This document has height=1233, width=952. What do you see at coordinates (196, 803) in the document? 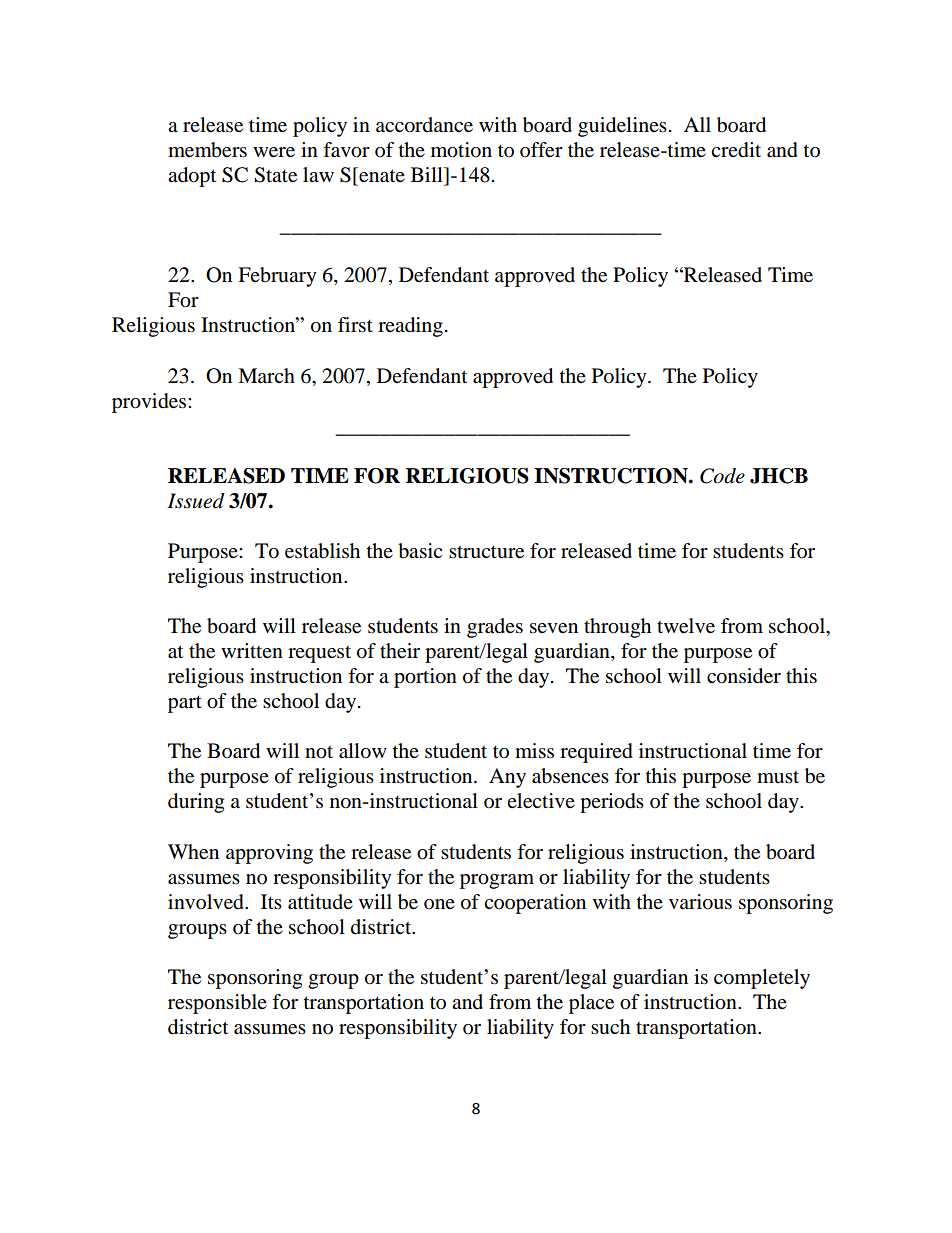
I see `during` at bounding box center [196, 803].
